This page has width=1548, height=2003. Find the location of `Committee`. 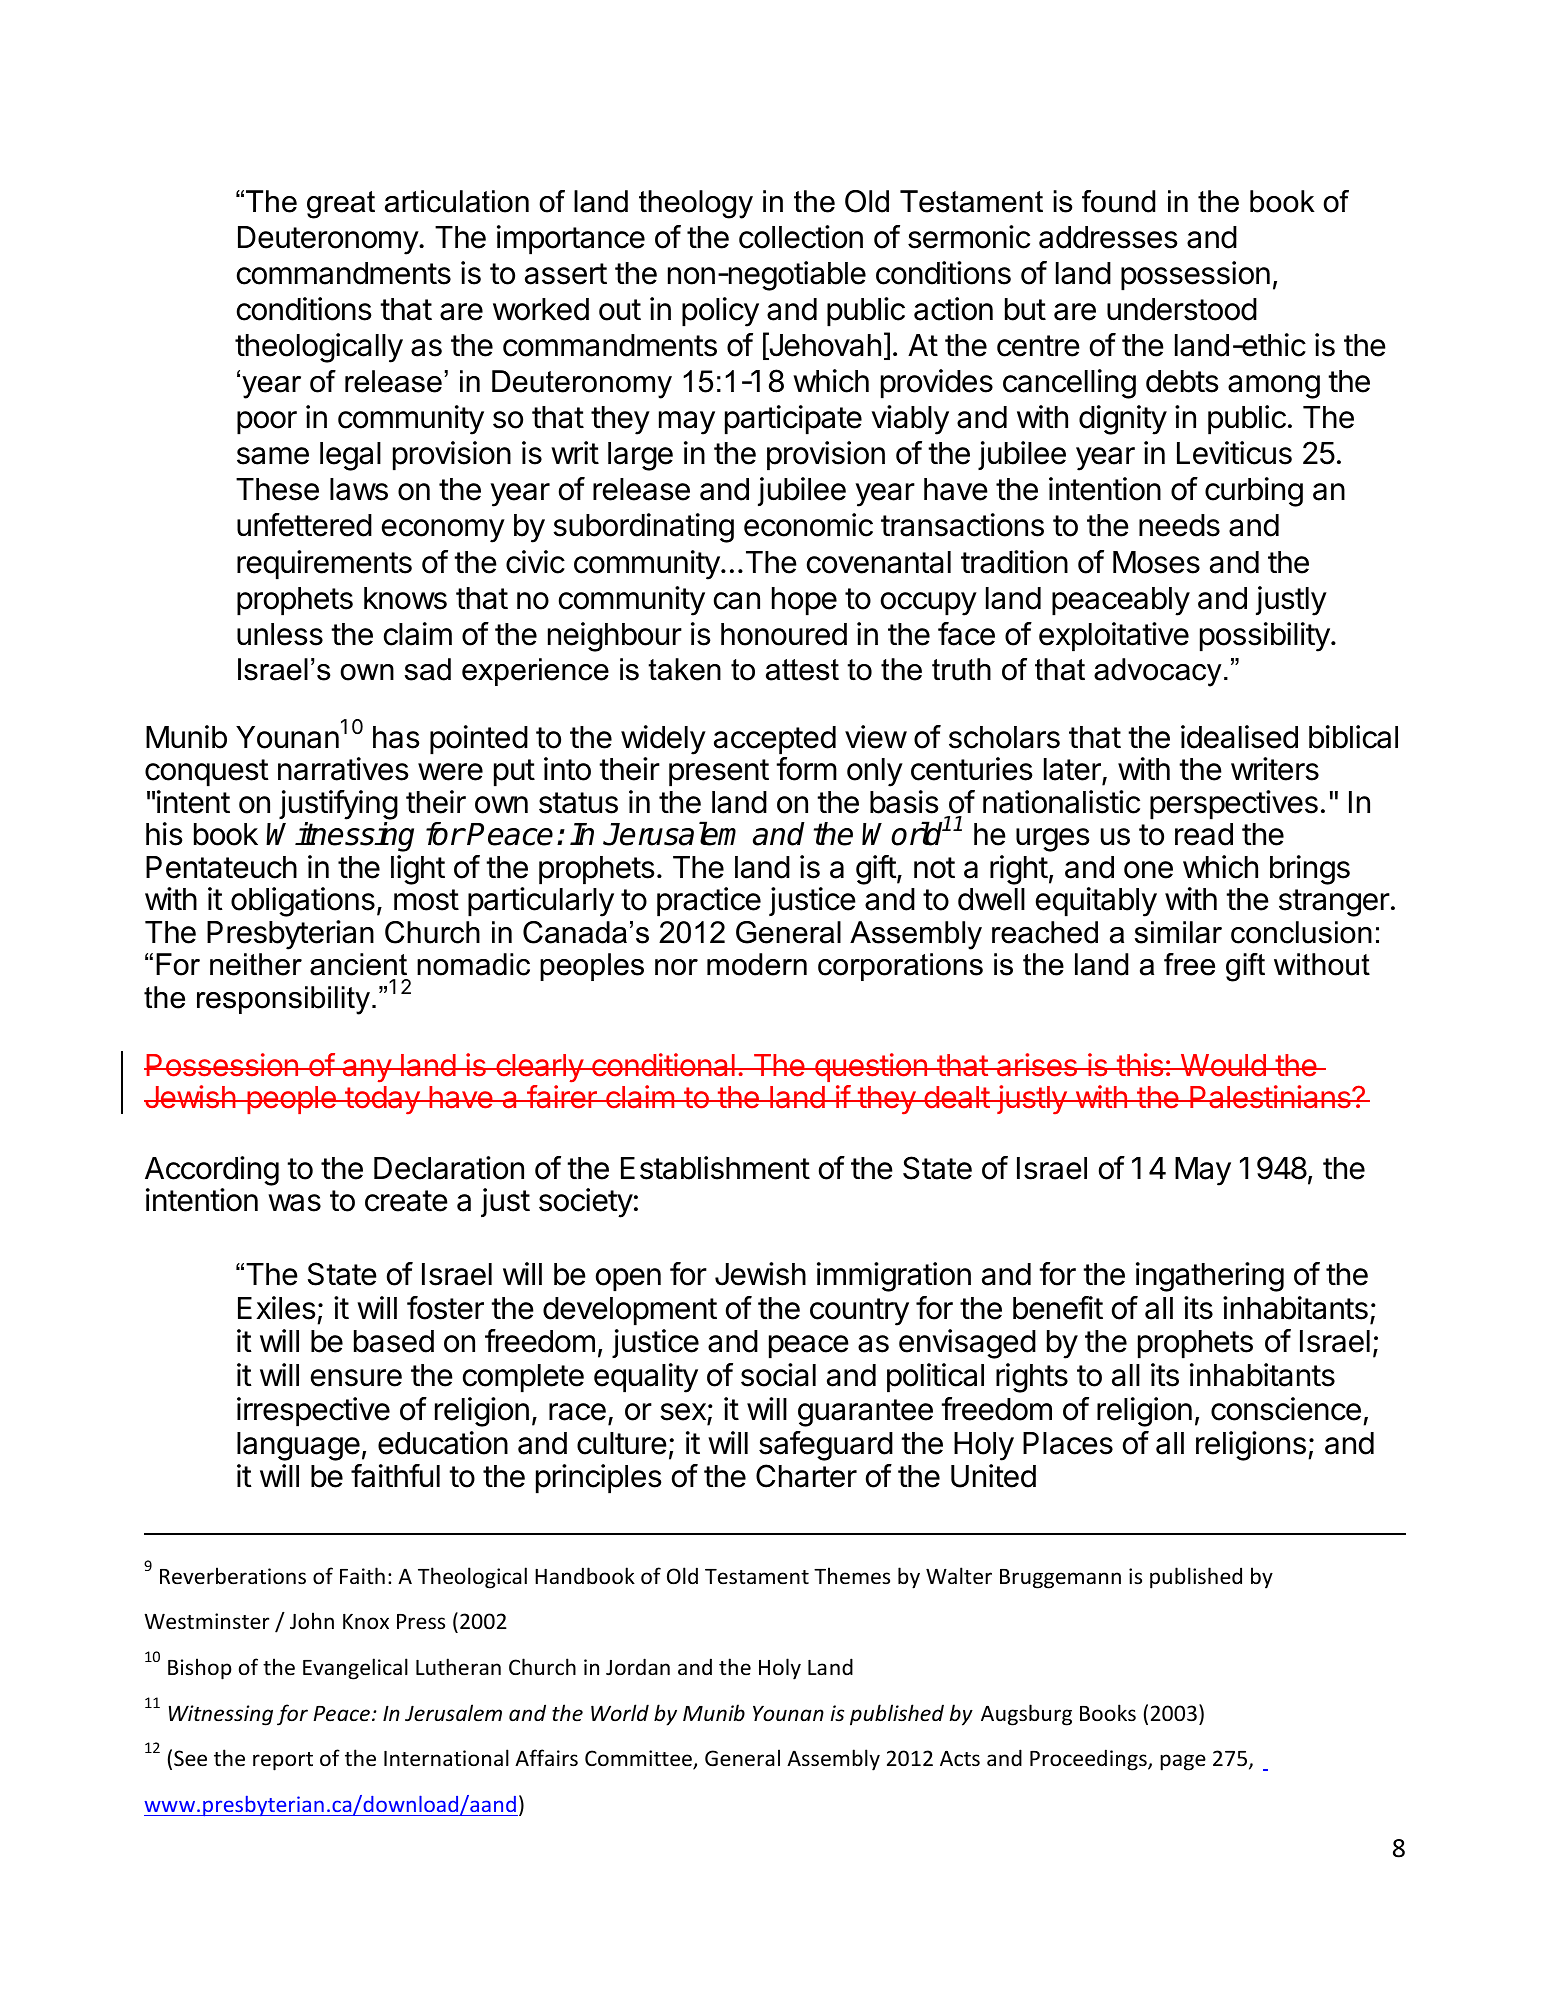

Committee is located at coordinates (639, 1759).
